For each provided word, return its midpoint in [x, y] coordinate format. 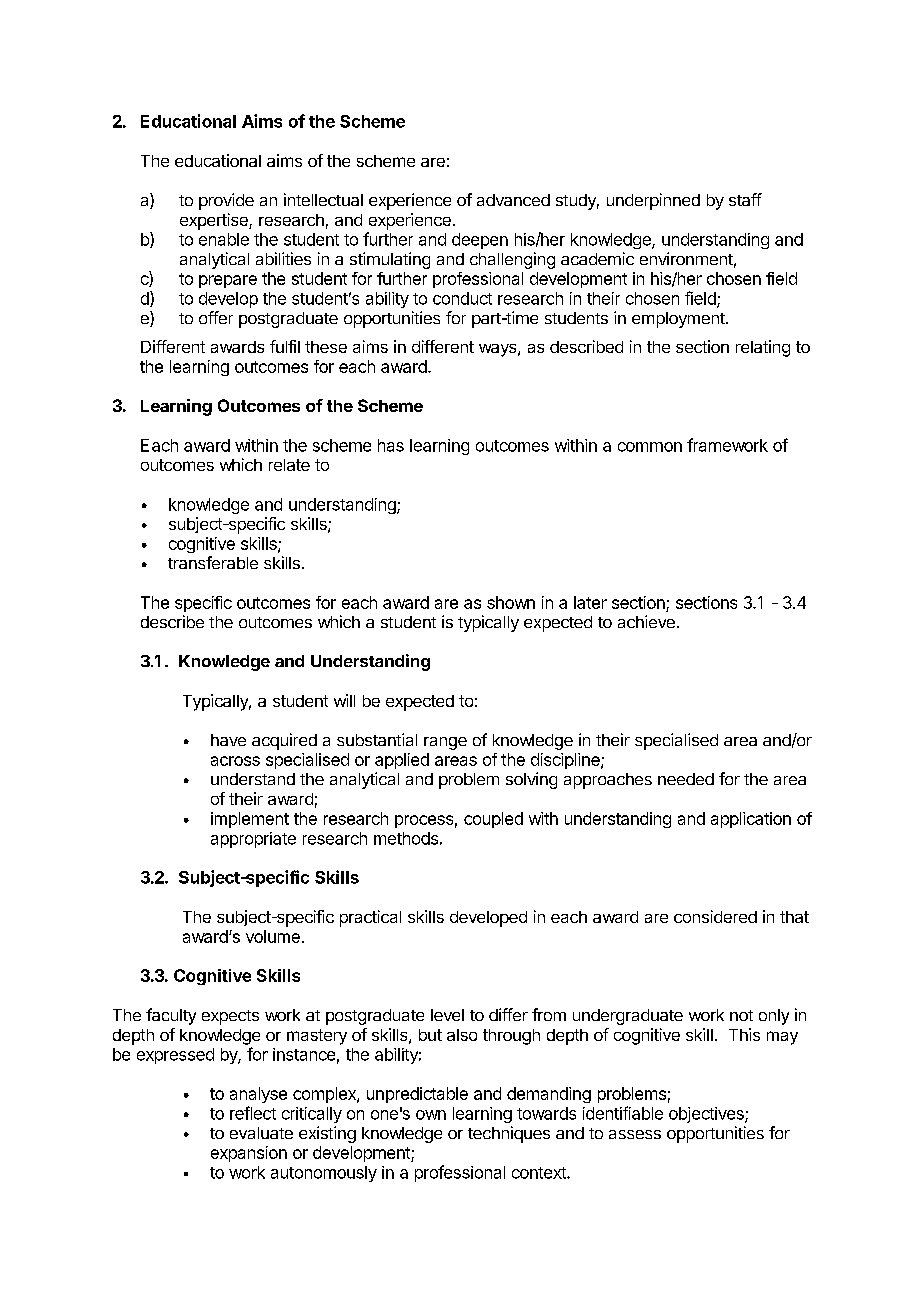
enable [224, 239]
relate [289, 465]
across [235, 761]
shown [511, 602]
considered [715, 916]
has [391, 445]
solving [531, 780]
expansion [249, 1154]
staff [745, 199]
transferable [213, 562]
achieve [646, 621]
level [447, 1015]
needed [686, 779]
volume [273, 936]
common [650, 447]
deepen [480, 241]
